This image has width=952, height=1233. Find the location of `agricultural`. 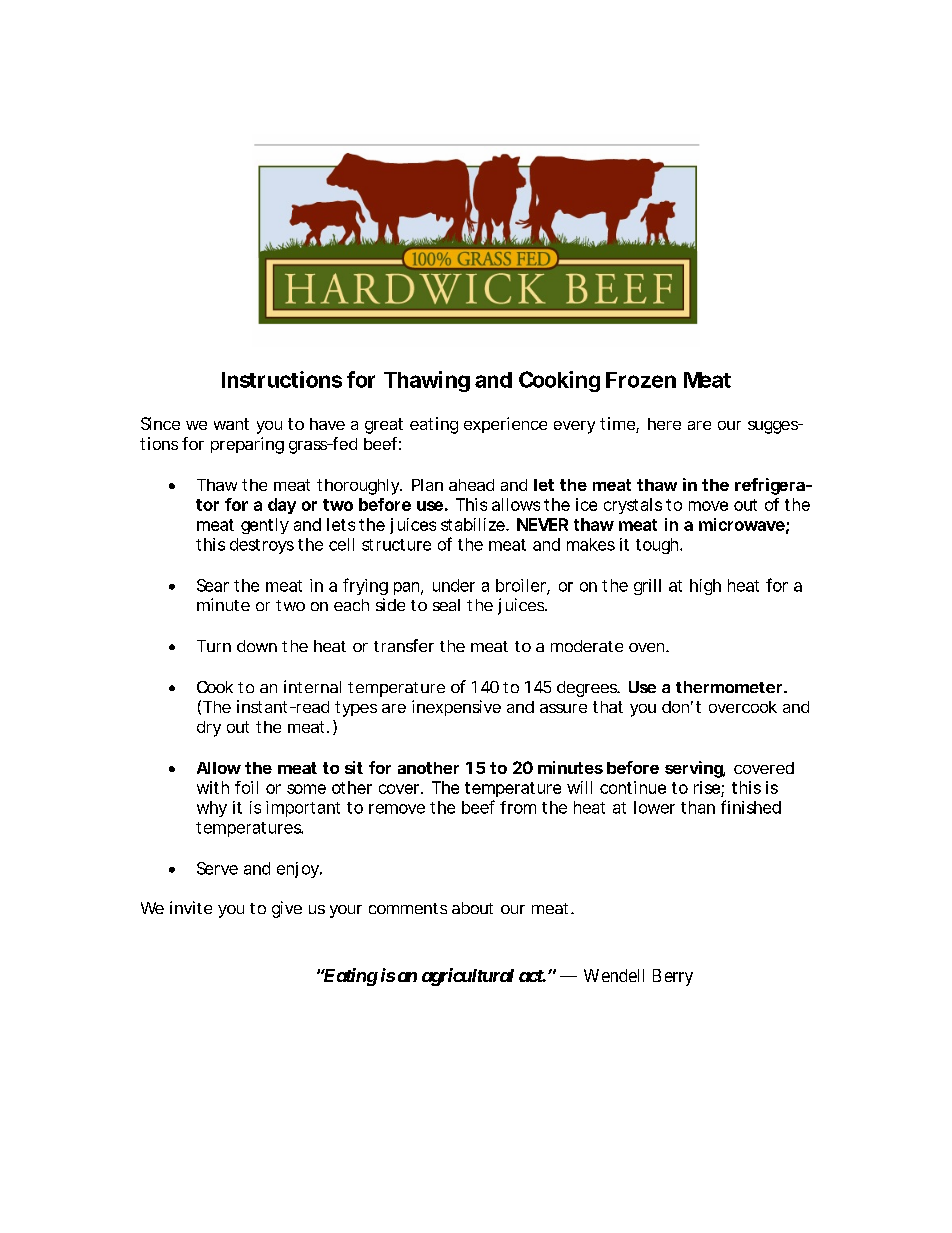

agricultural is located at coordinates (468, 977).
